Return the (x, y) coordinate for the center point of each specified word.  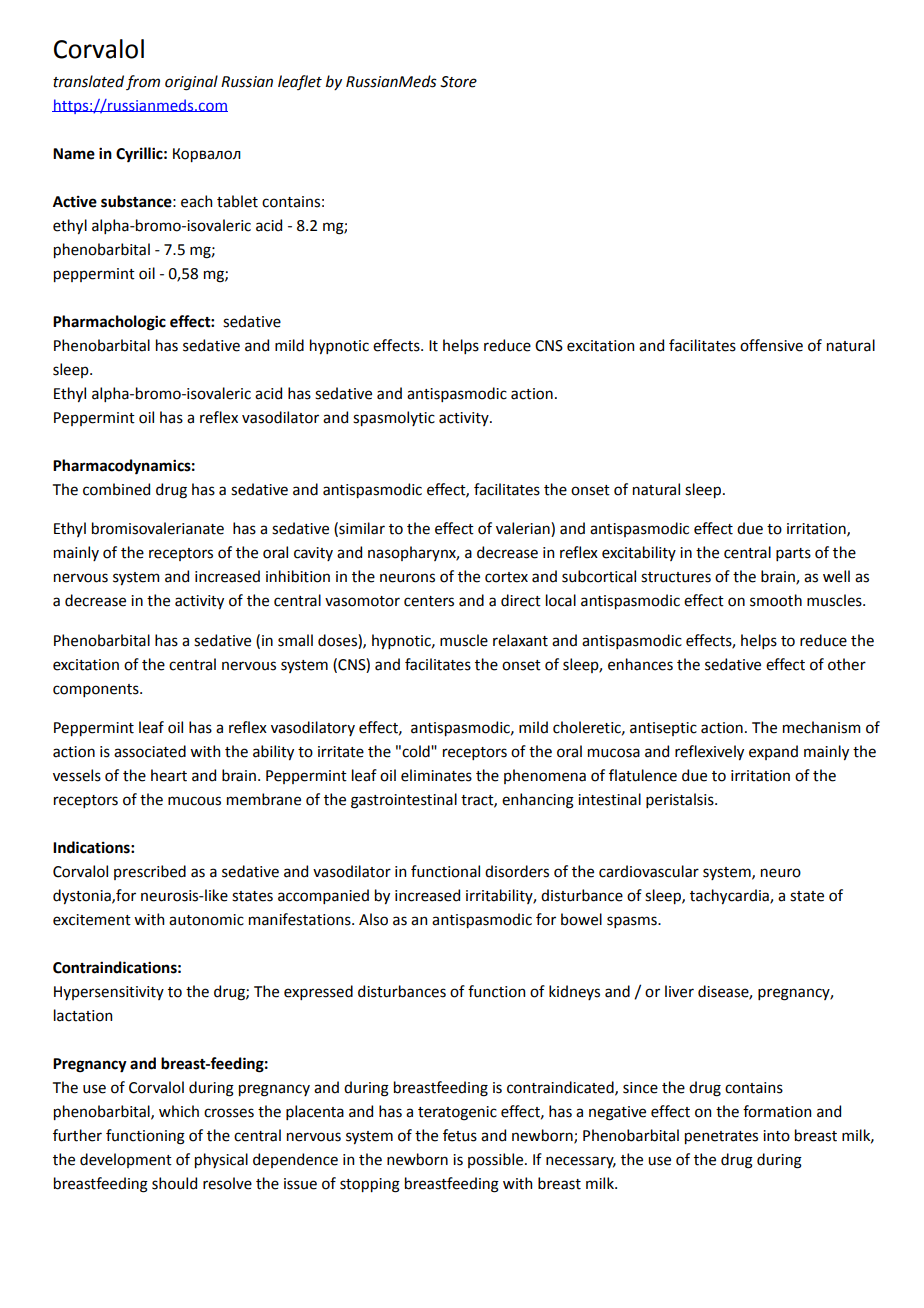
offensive (771, 345)
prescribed (150, 872)
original (191, 83)
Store (458, 82)
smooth (776, 600)
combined (116, 489)
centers (429, 601)
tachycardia (730, 896)
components (97, 690)
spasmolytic (394, 418)
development (126, 1160)
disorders (517, 871)
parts (793, 554)
